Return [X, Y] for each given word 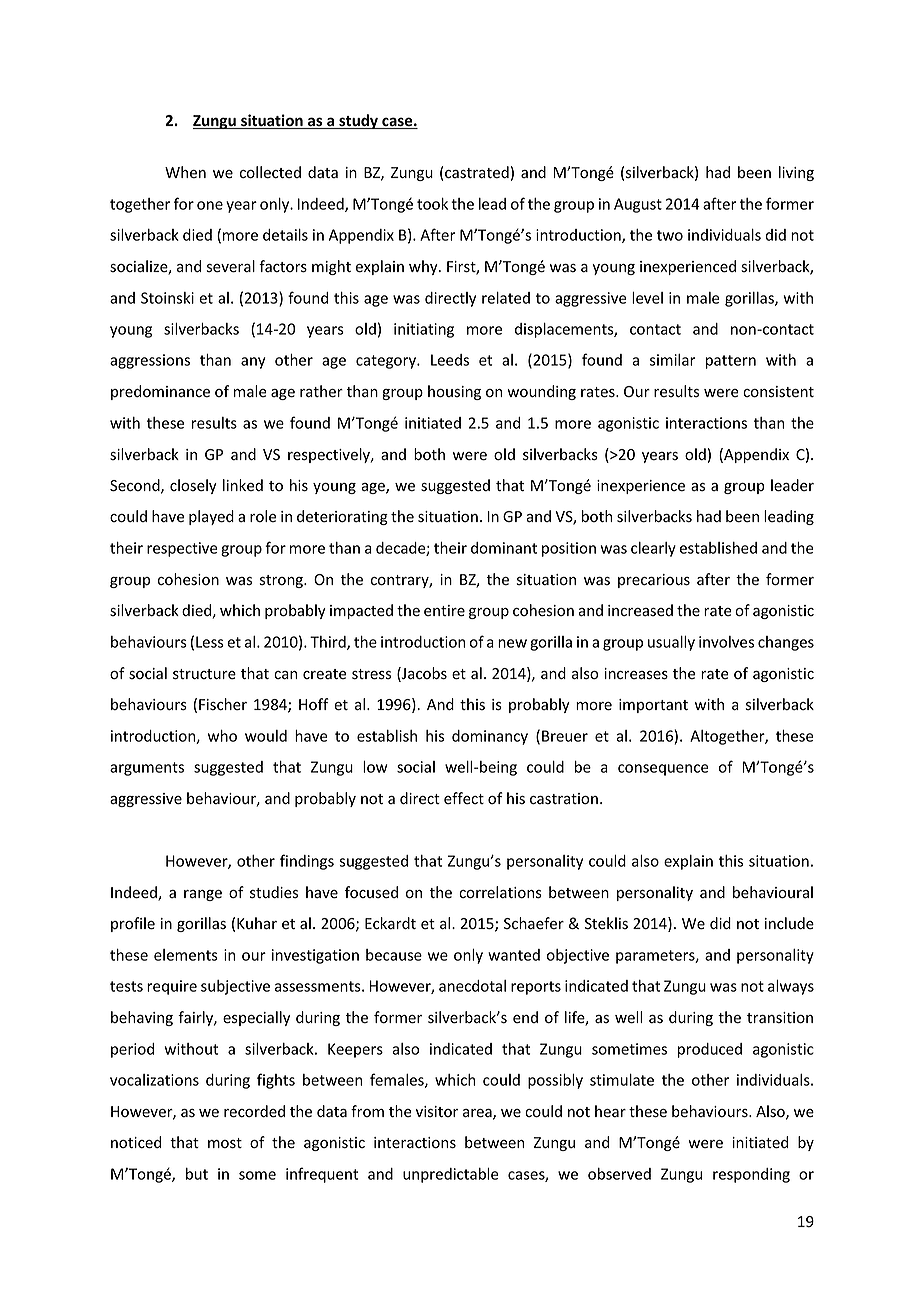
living [796, 173]
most [225, 1143]
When [185, 172]
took [432, 204]
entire [444, 611]
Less [210, 642]
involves [726, 642]
